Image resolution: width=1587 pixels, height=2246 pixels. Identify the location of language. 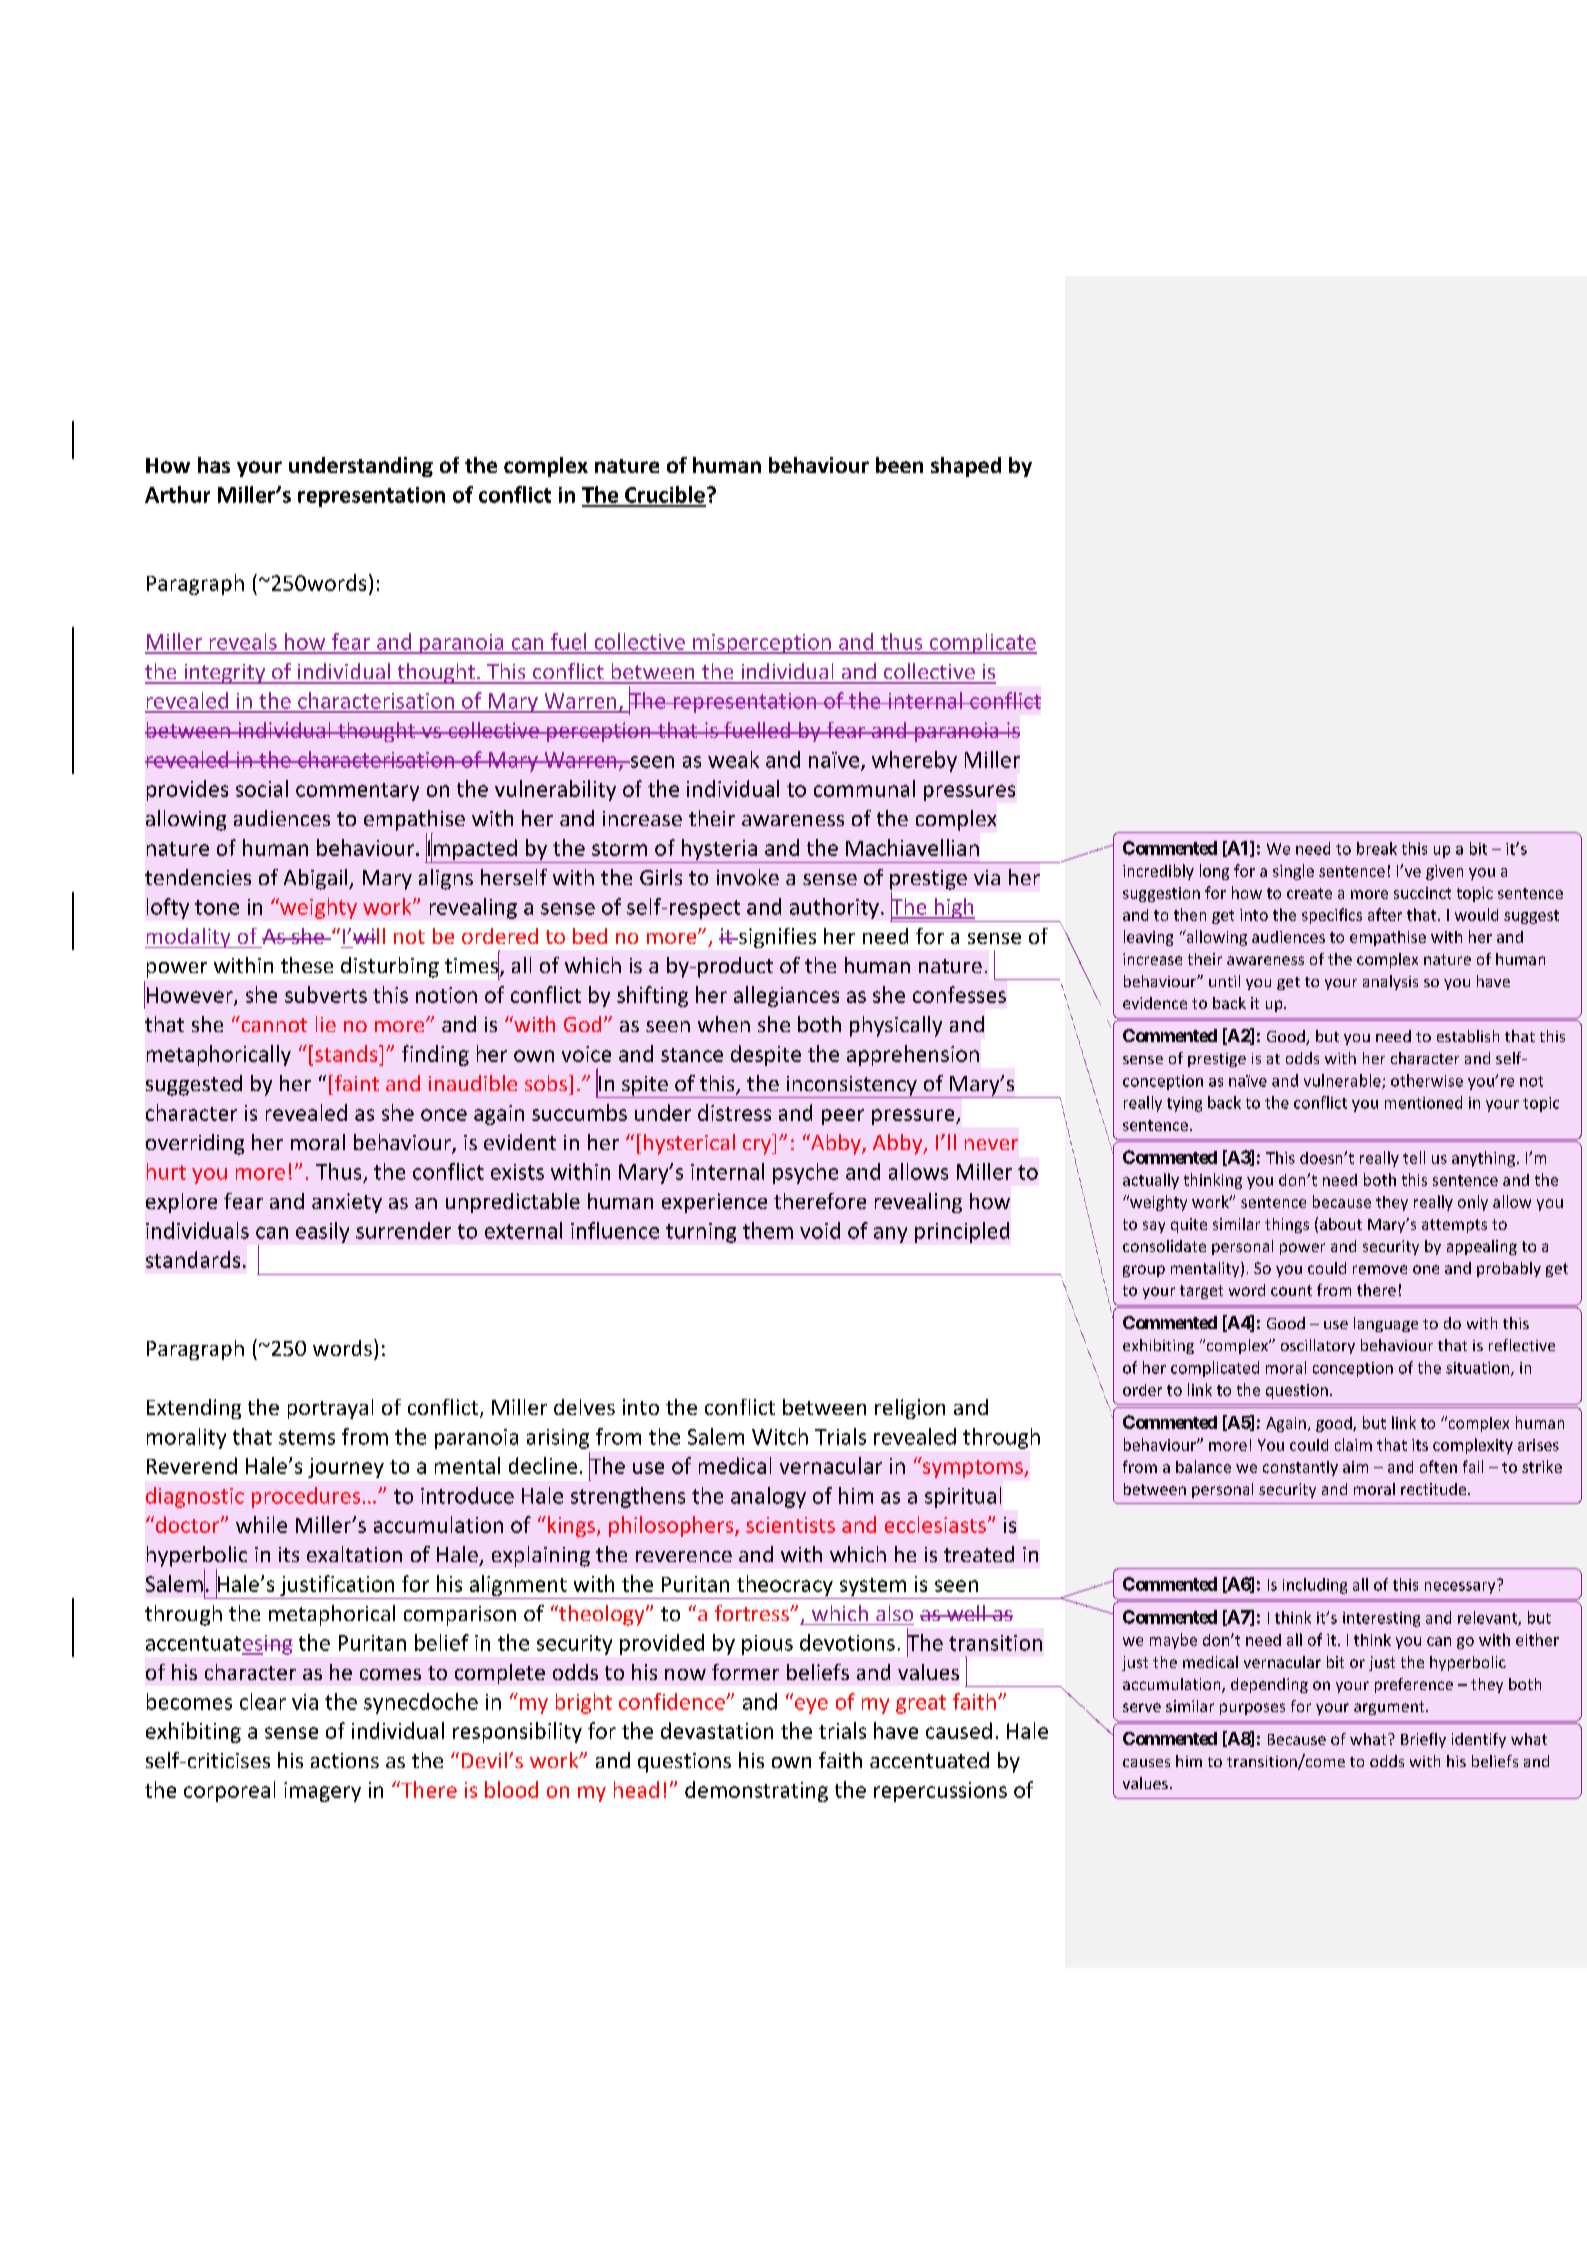
(1386, 1324).
